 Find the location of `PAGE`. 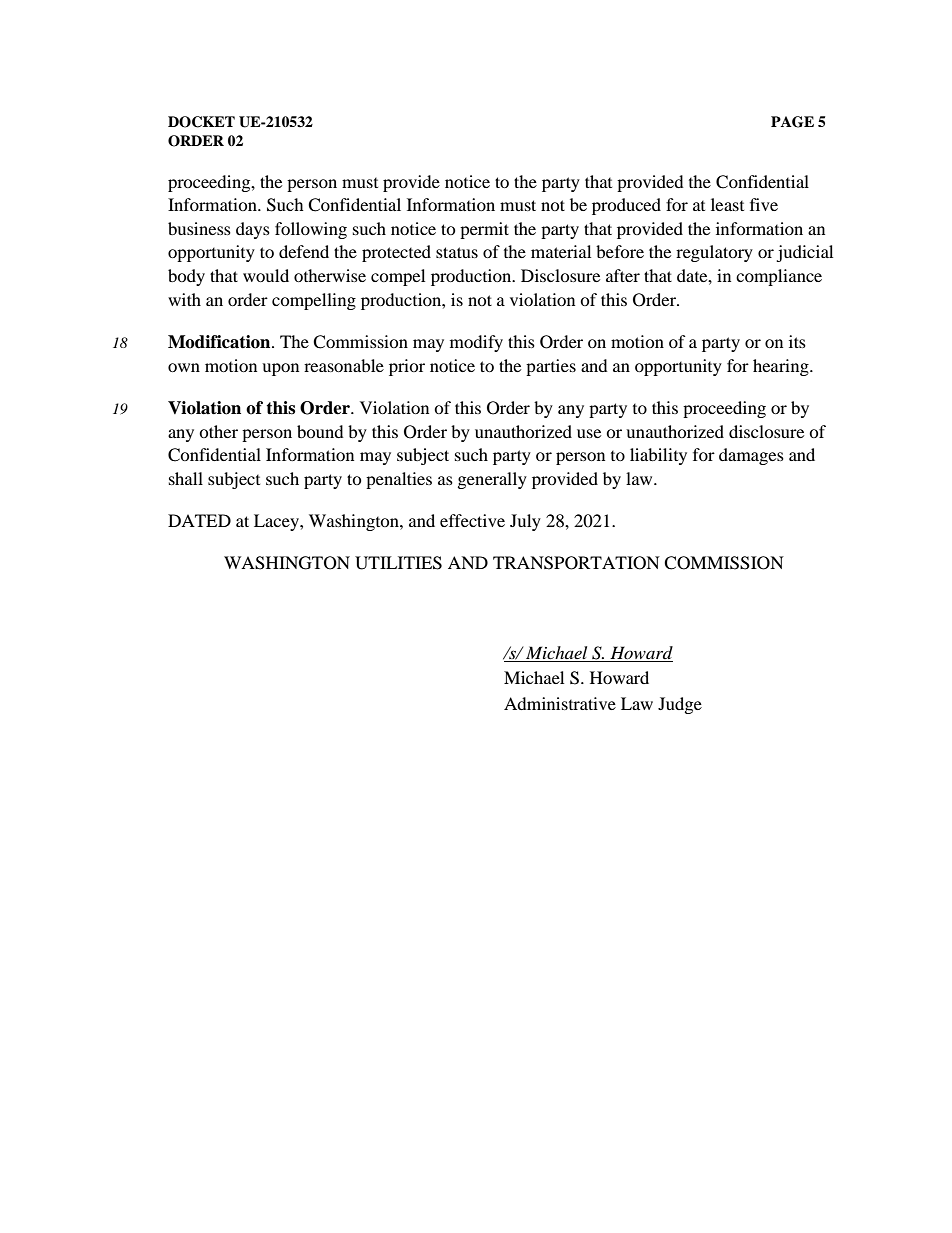

PAGE is located at coordinates (792, 122).
